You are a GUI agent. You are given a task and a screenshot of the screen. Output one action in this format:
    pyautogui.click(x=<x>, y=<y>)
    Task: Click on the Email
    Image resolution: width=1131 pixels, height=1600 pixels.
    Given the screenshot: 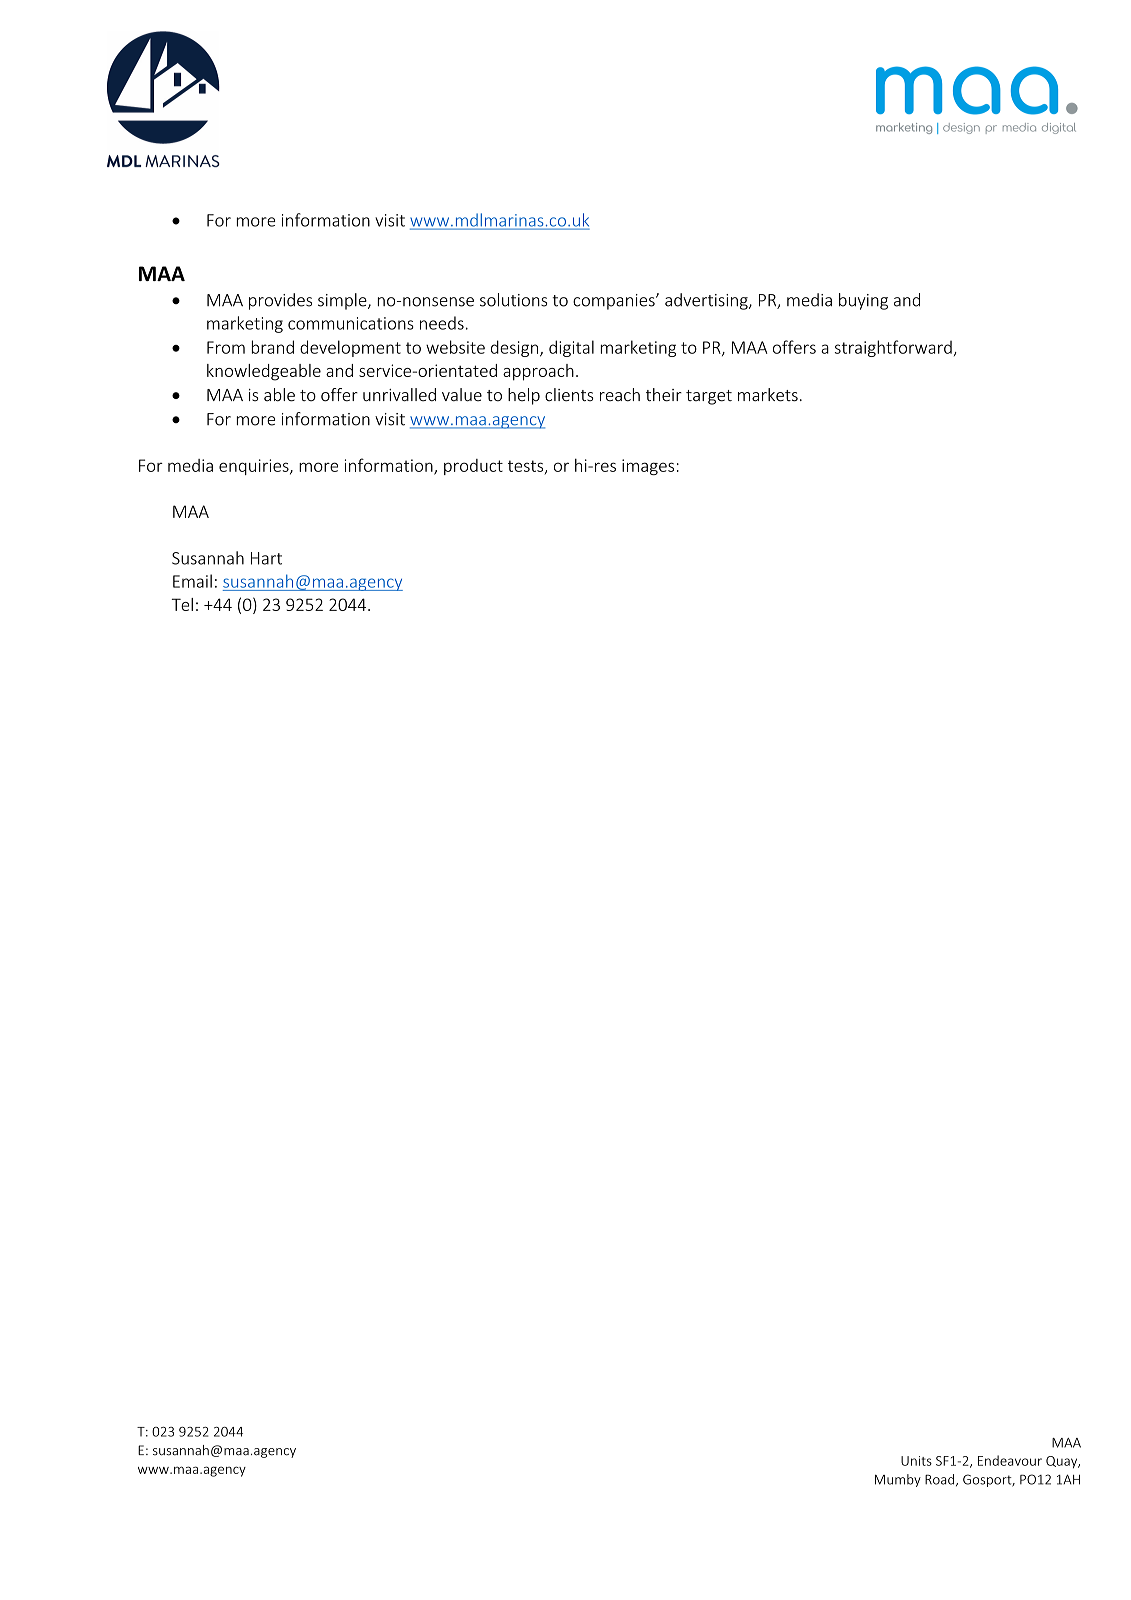 What is the action you would take?
    pyautogui.click(x=192, y=581)
